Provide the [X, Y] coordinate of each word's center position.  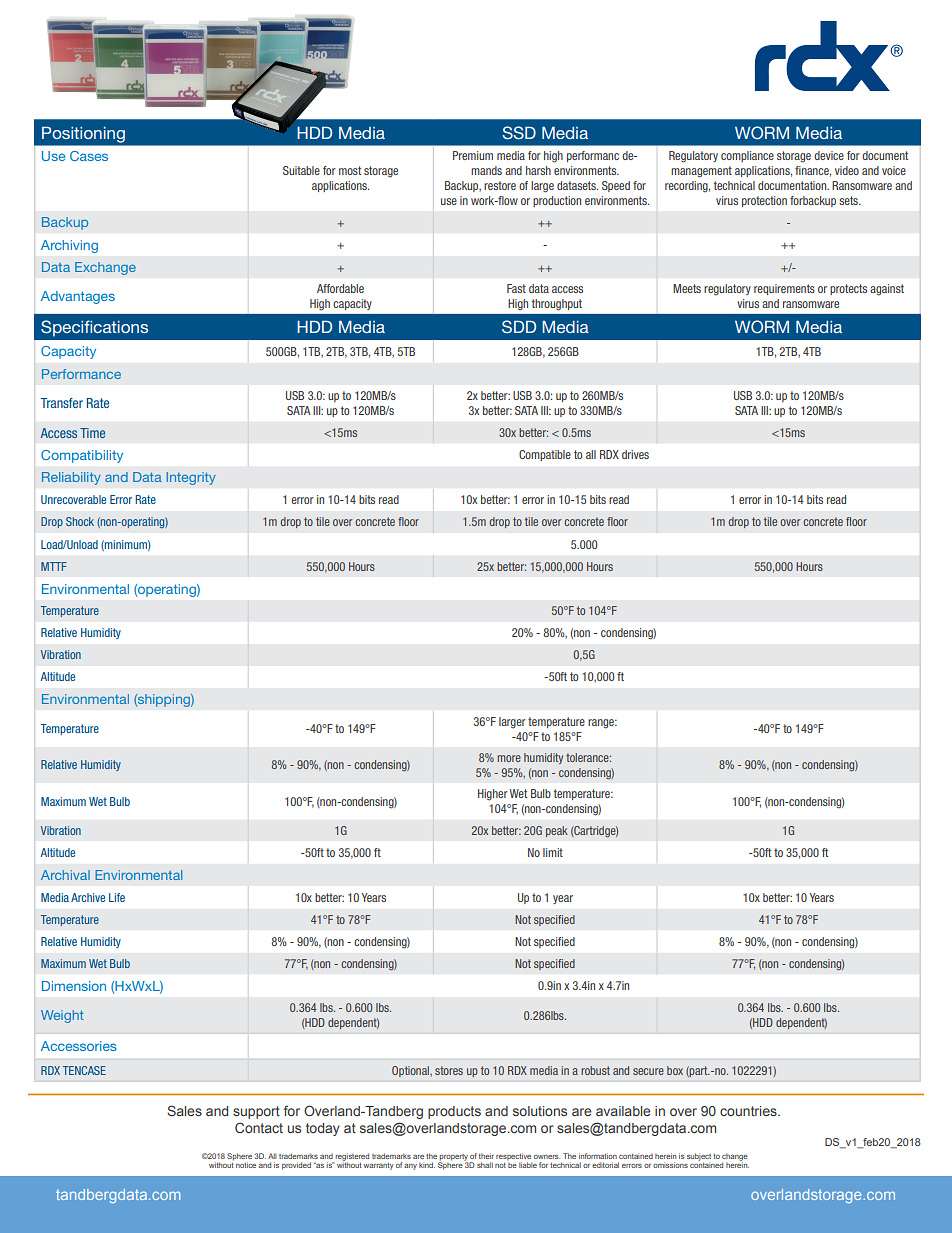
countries [749, 1111]
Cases [89, 156]
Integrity [191, 478]
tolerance [588, 757]
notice [246, 1165]
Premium [473, 155]
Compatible [545, 455]
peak [557, 831]
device [829, 155]
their [486, 1156]
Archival [65, 875]
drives [635, 454]
